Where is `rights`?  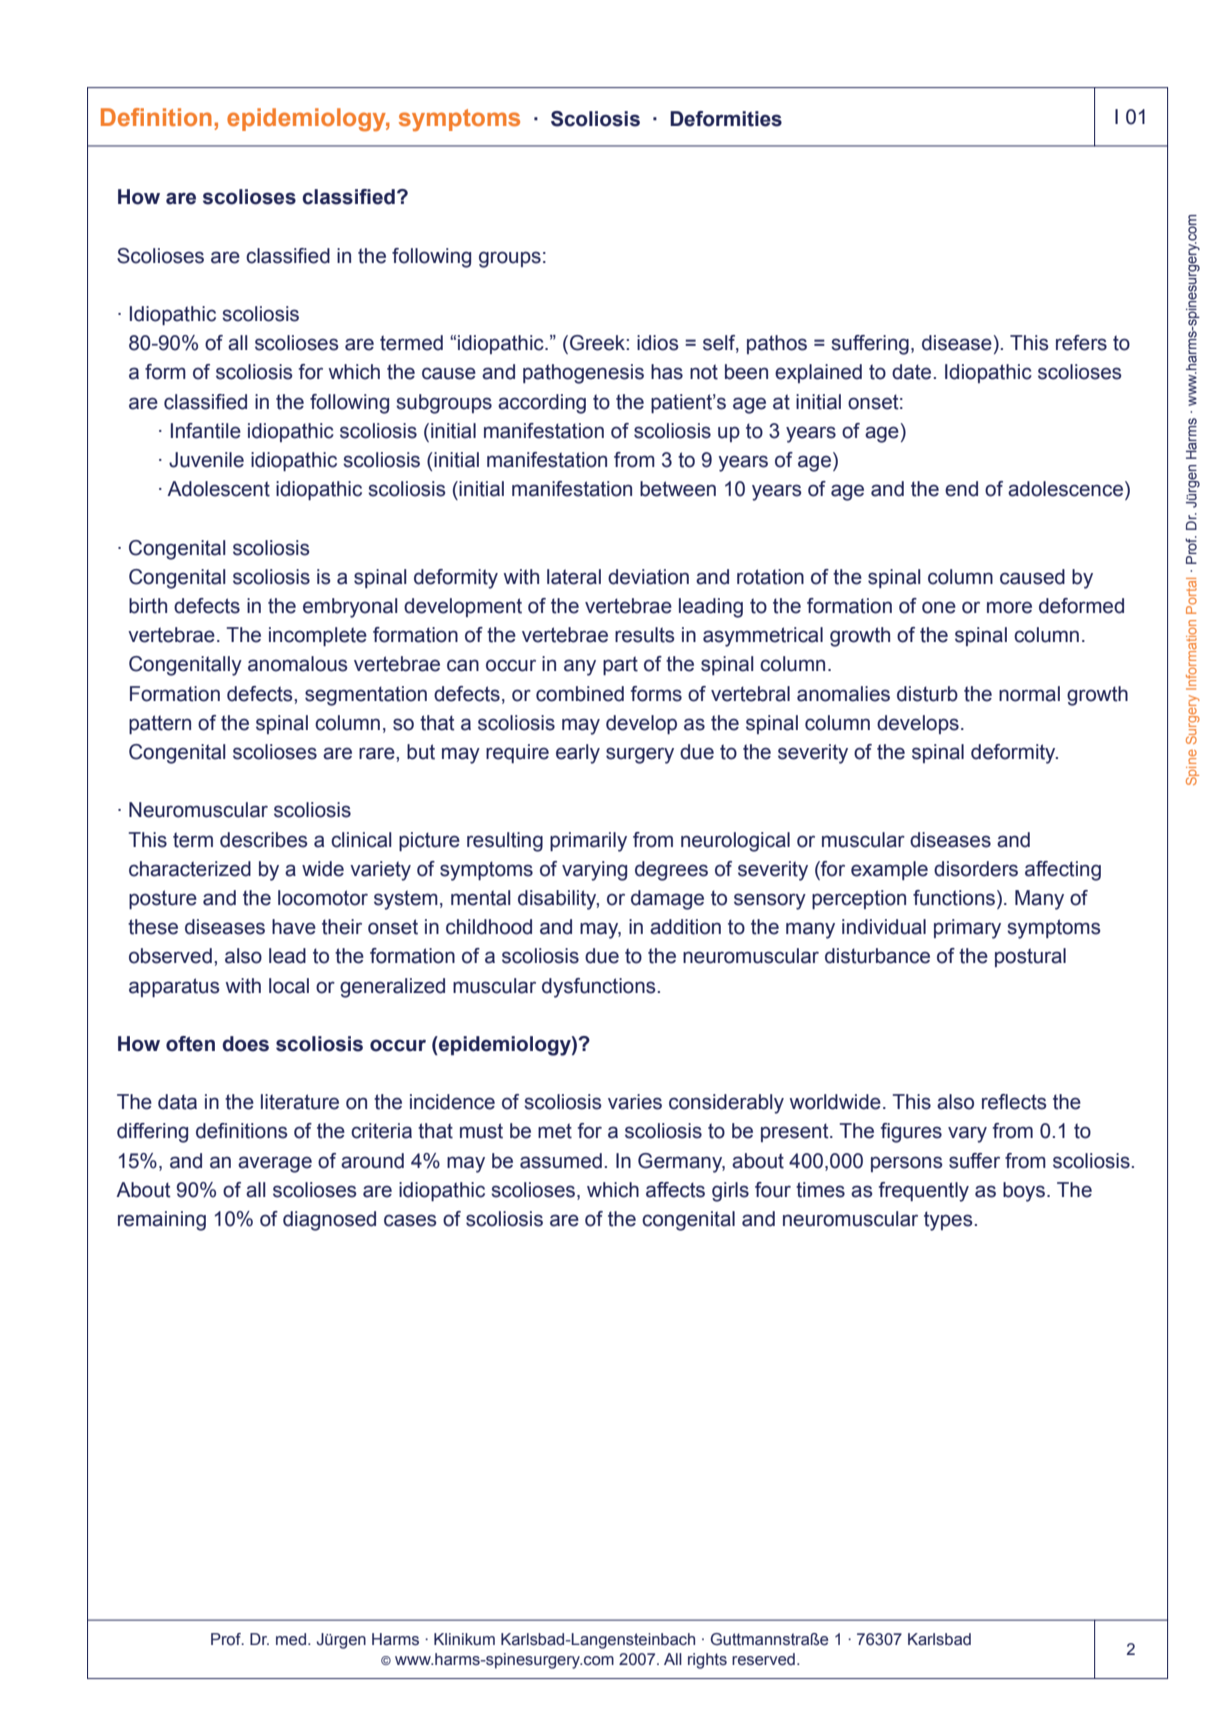 rights is located at coordinates (707, 1661).
